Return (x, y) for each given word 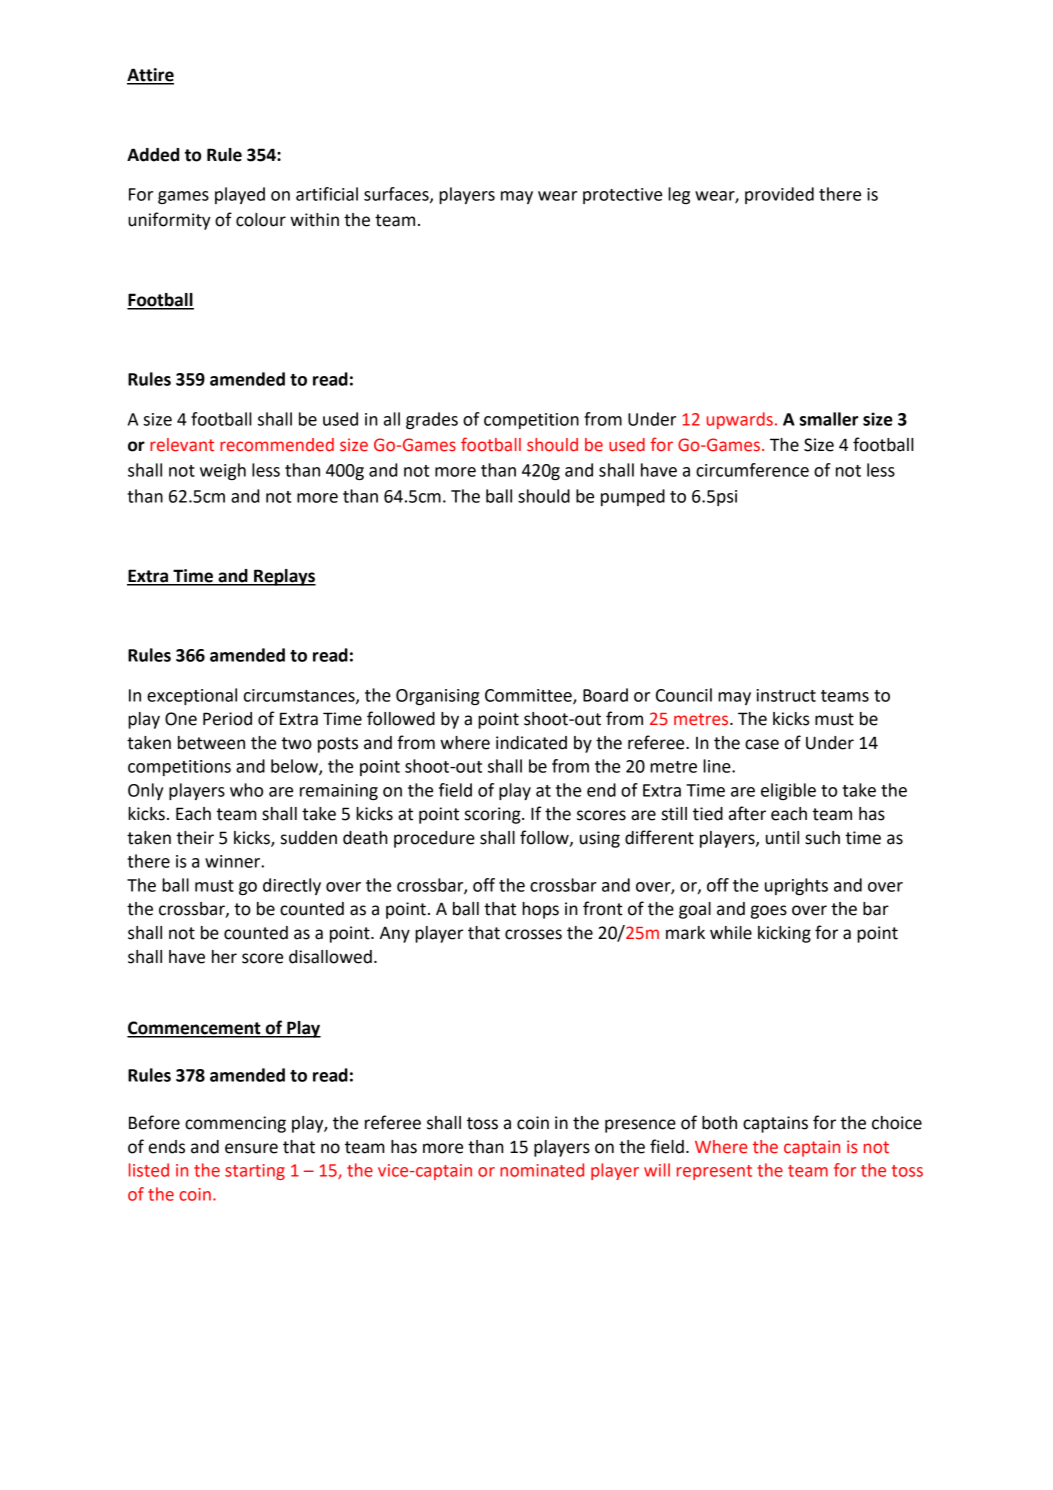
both (719, 1123)
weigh (223, 471)
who (246, 790)
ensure (251, 1148)
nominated (542, 1170)
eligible (788, 791)
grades (432, 420)
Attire (150, 76)
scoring (494, 815)
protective (622, 196)
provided (779, 195)
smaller (829, 419)
